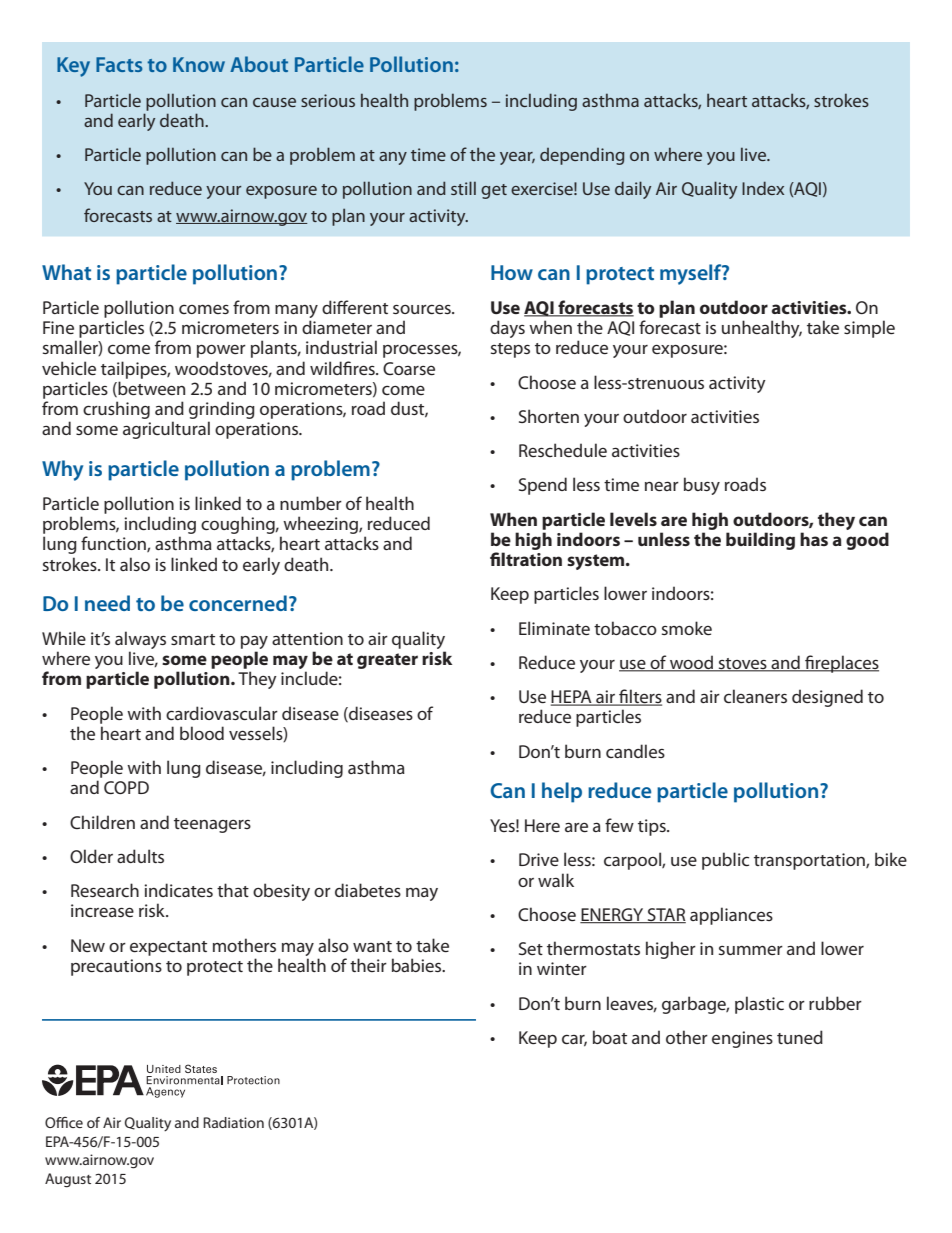 The image size is (952, 1233). What do you see at coordinates (463, 188) in the screenshot?
I see `still` at bounding box center [463, 188].
